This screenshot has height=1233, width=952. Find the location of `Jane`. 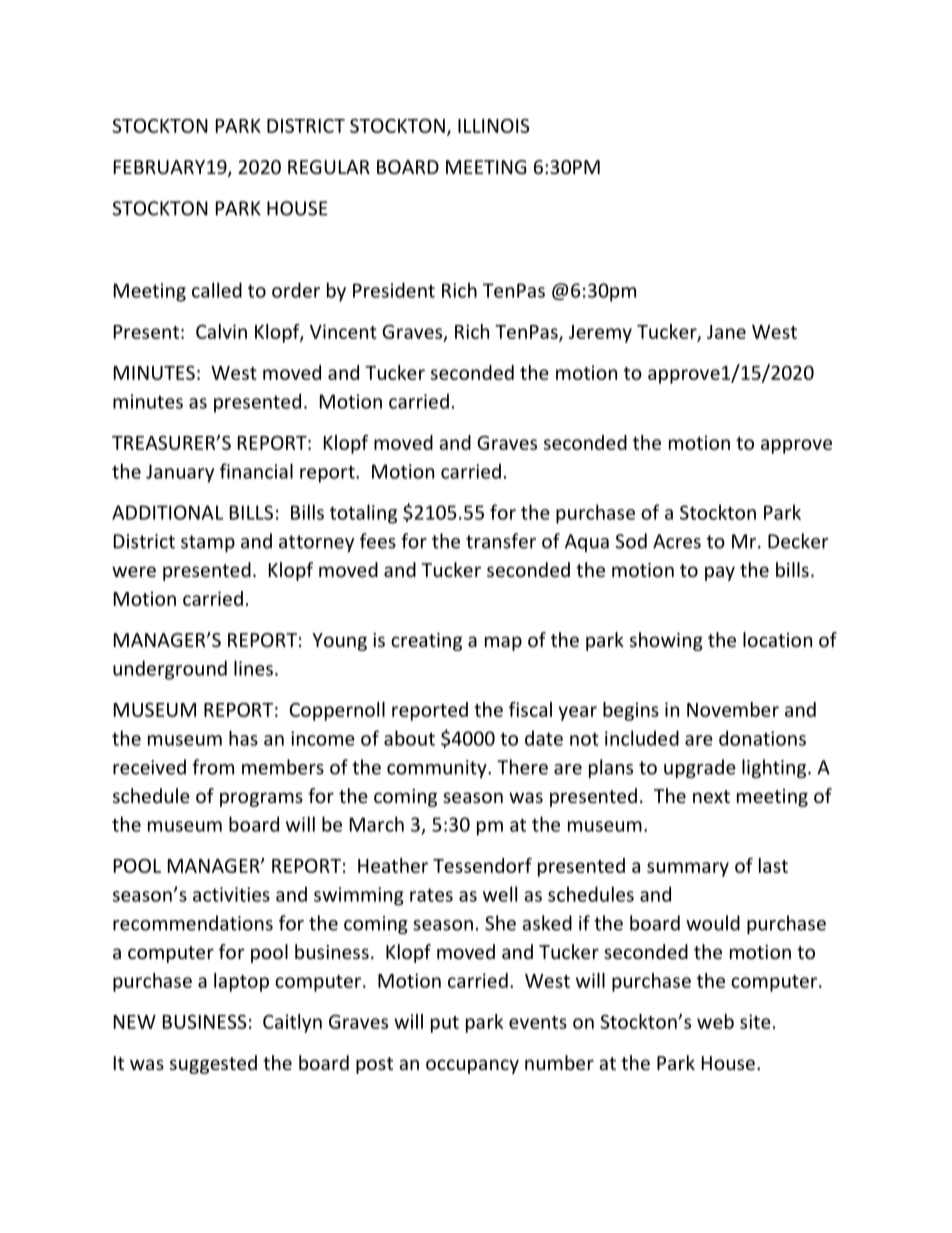

Jane is located at coordinates (726, 332).
